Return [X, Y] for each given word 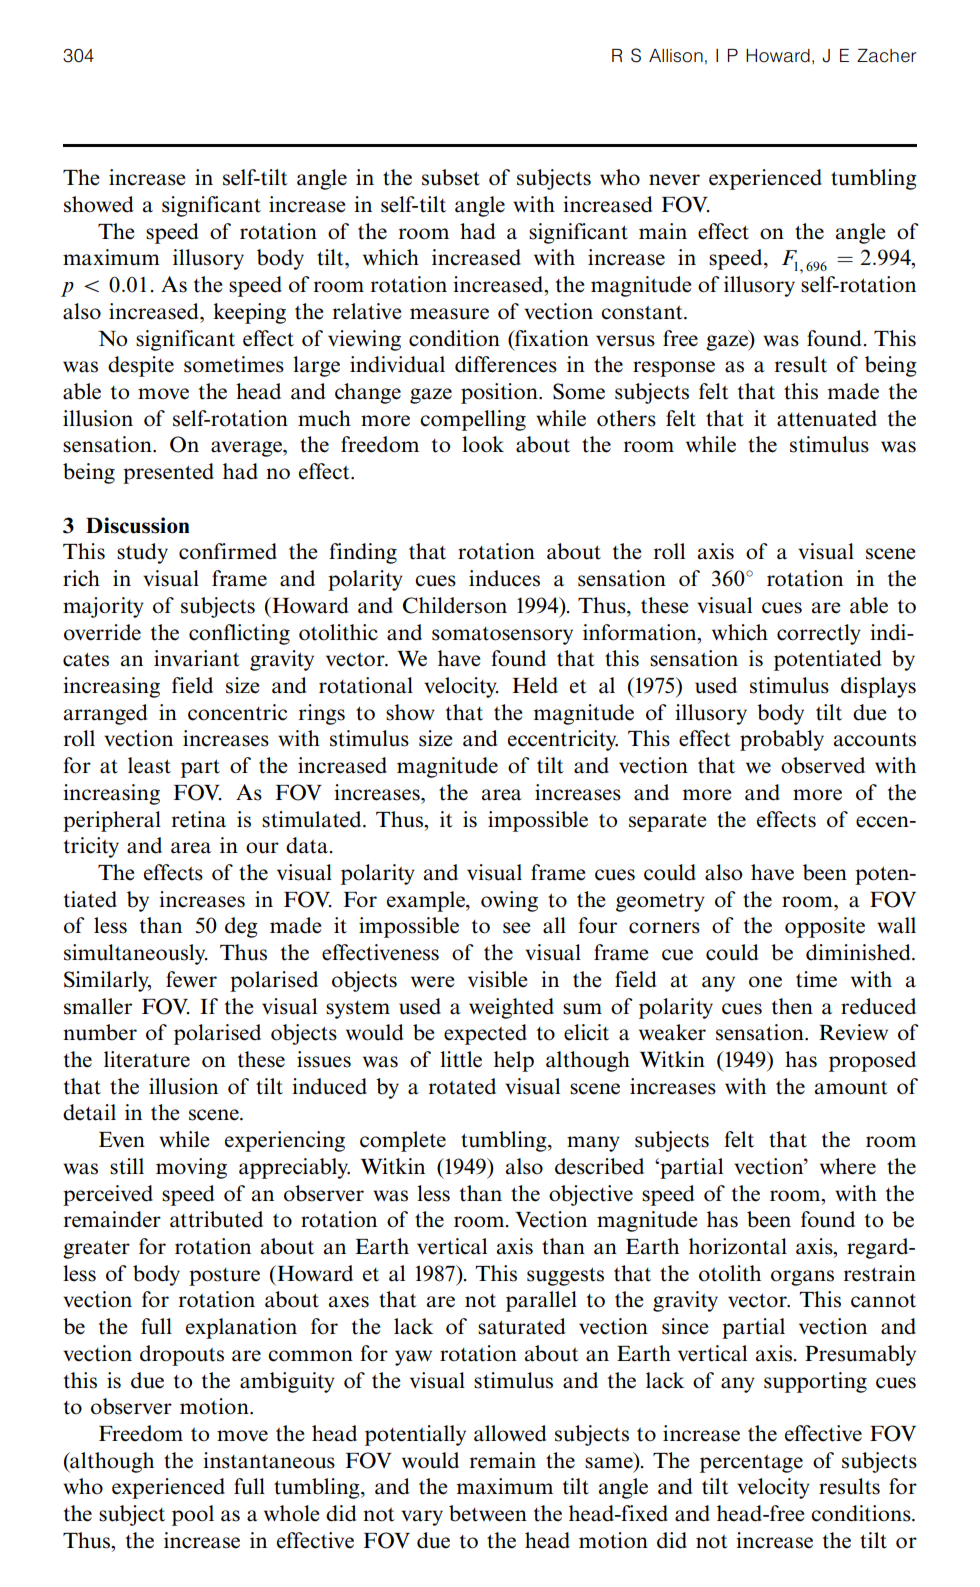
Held [535, 685]
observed [823, 765]
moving [191, 1168]
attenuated [827, 418]
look [483, 444]
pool [193, 1515]
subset [451, 177]
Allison [676, 56]
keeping [249, 313]
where [848, 1166]
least [149, 765]
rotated [462, 1086]
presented [168, 473]
